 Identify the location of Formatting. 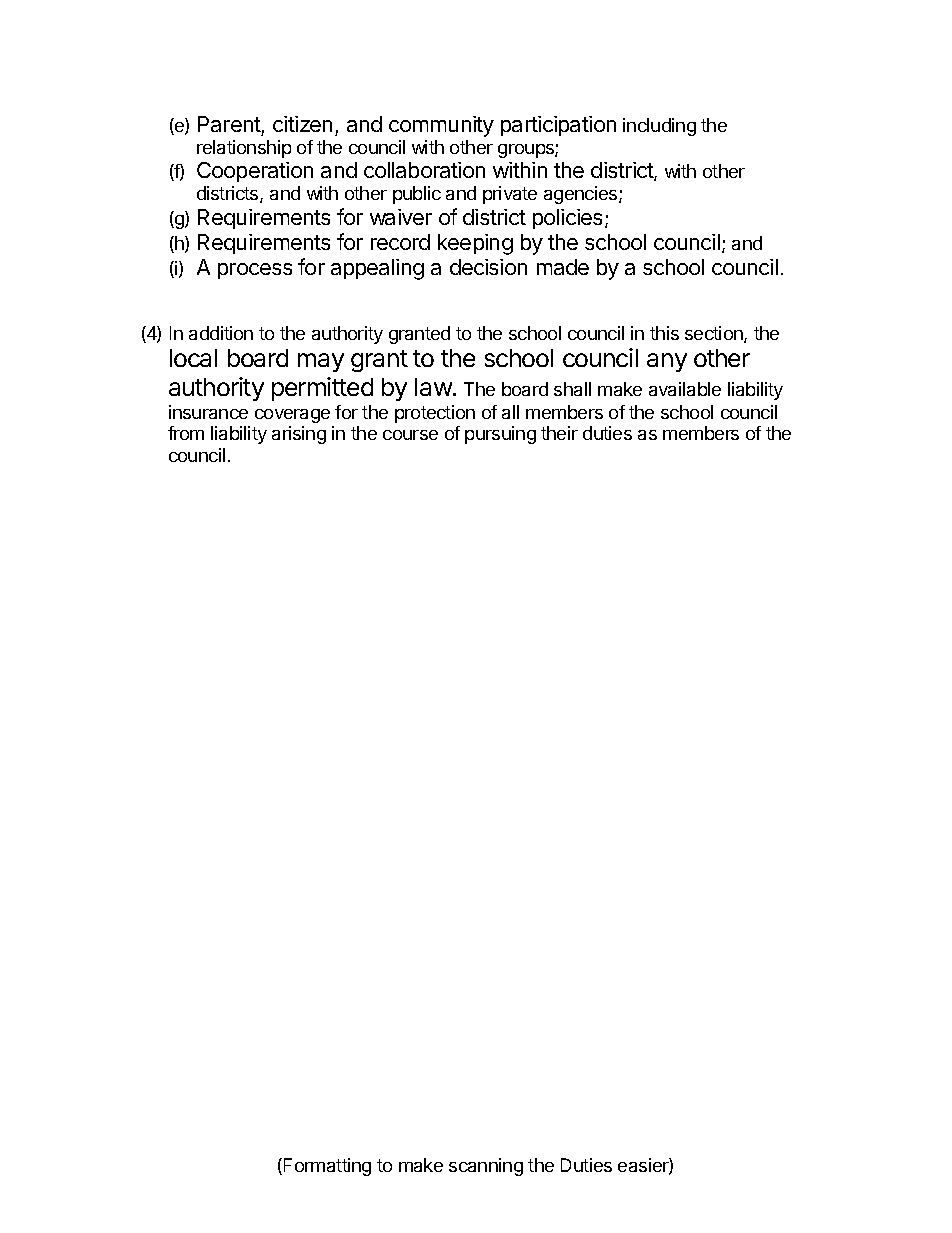
(327, 1167).
